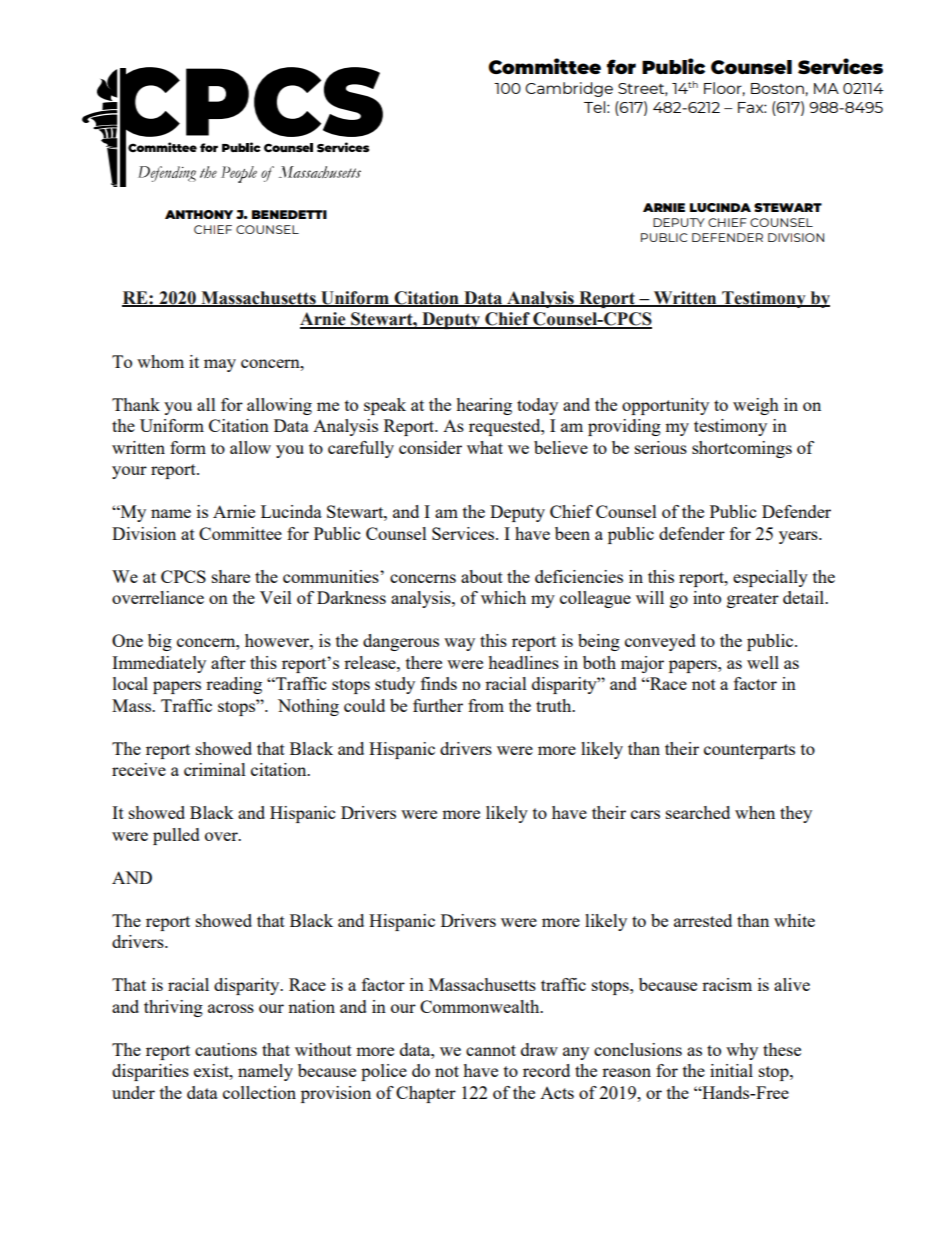 This image has width=952, height=1233. Describe the element at coordinates (176, 836) in the image. I see `pulled` at that location.
